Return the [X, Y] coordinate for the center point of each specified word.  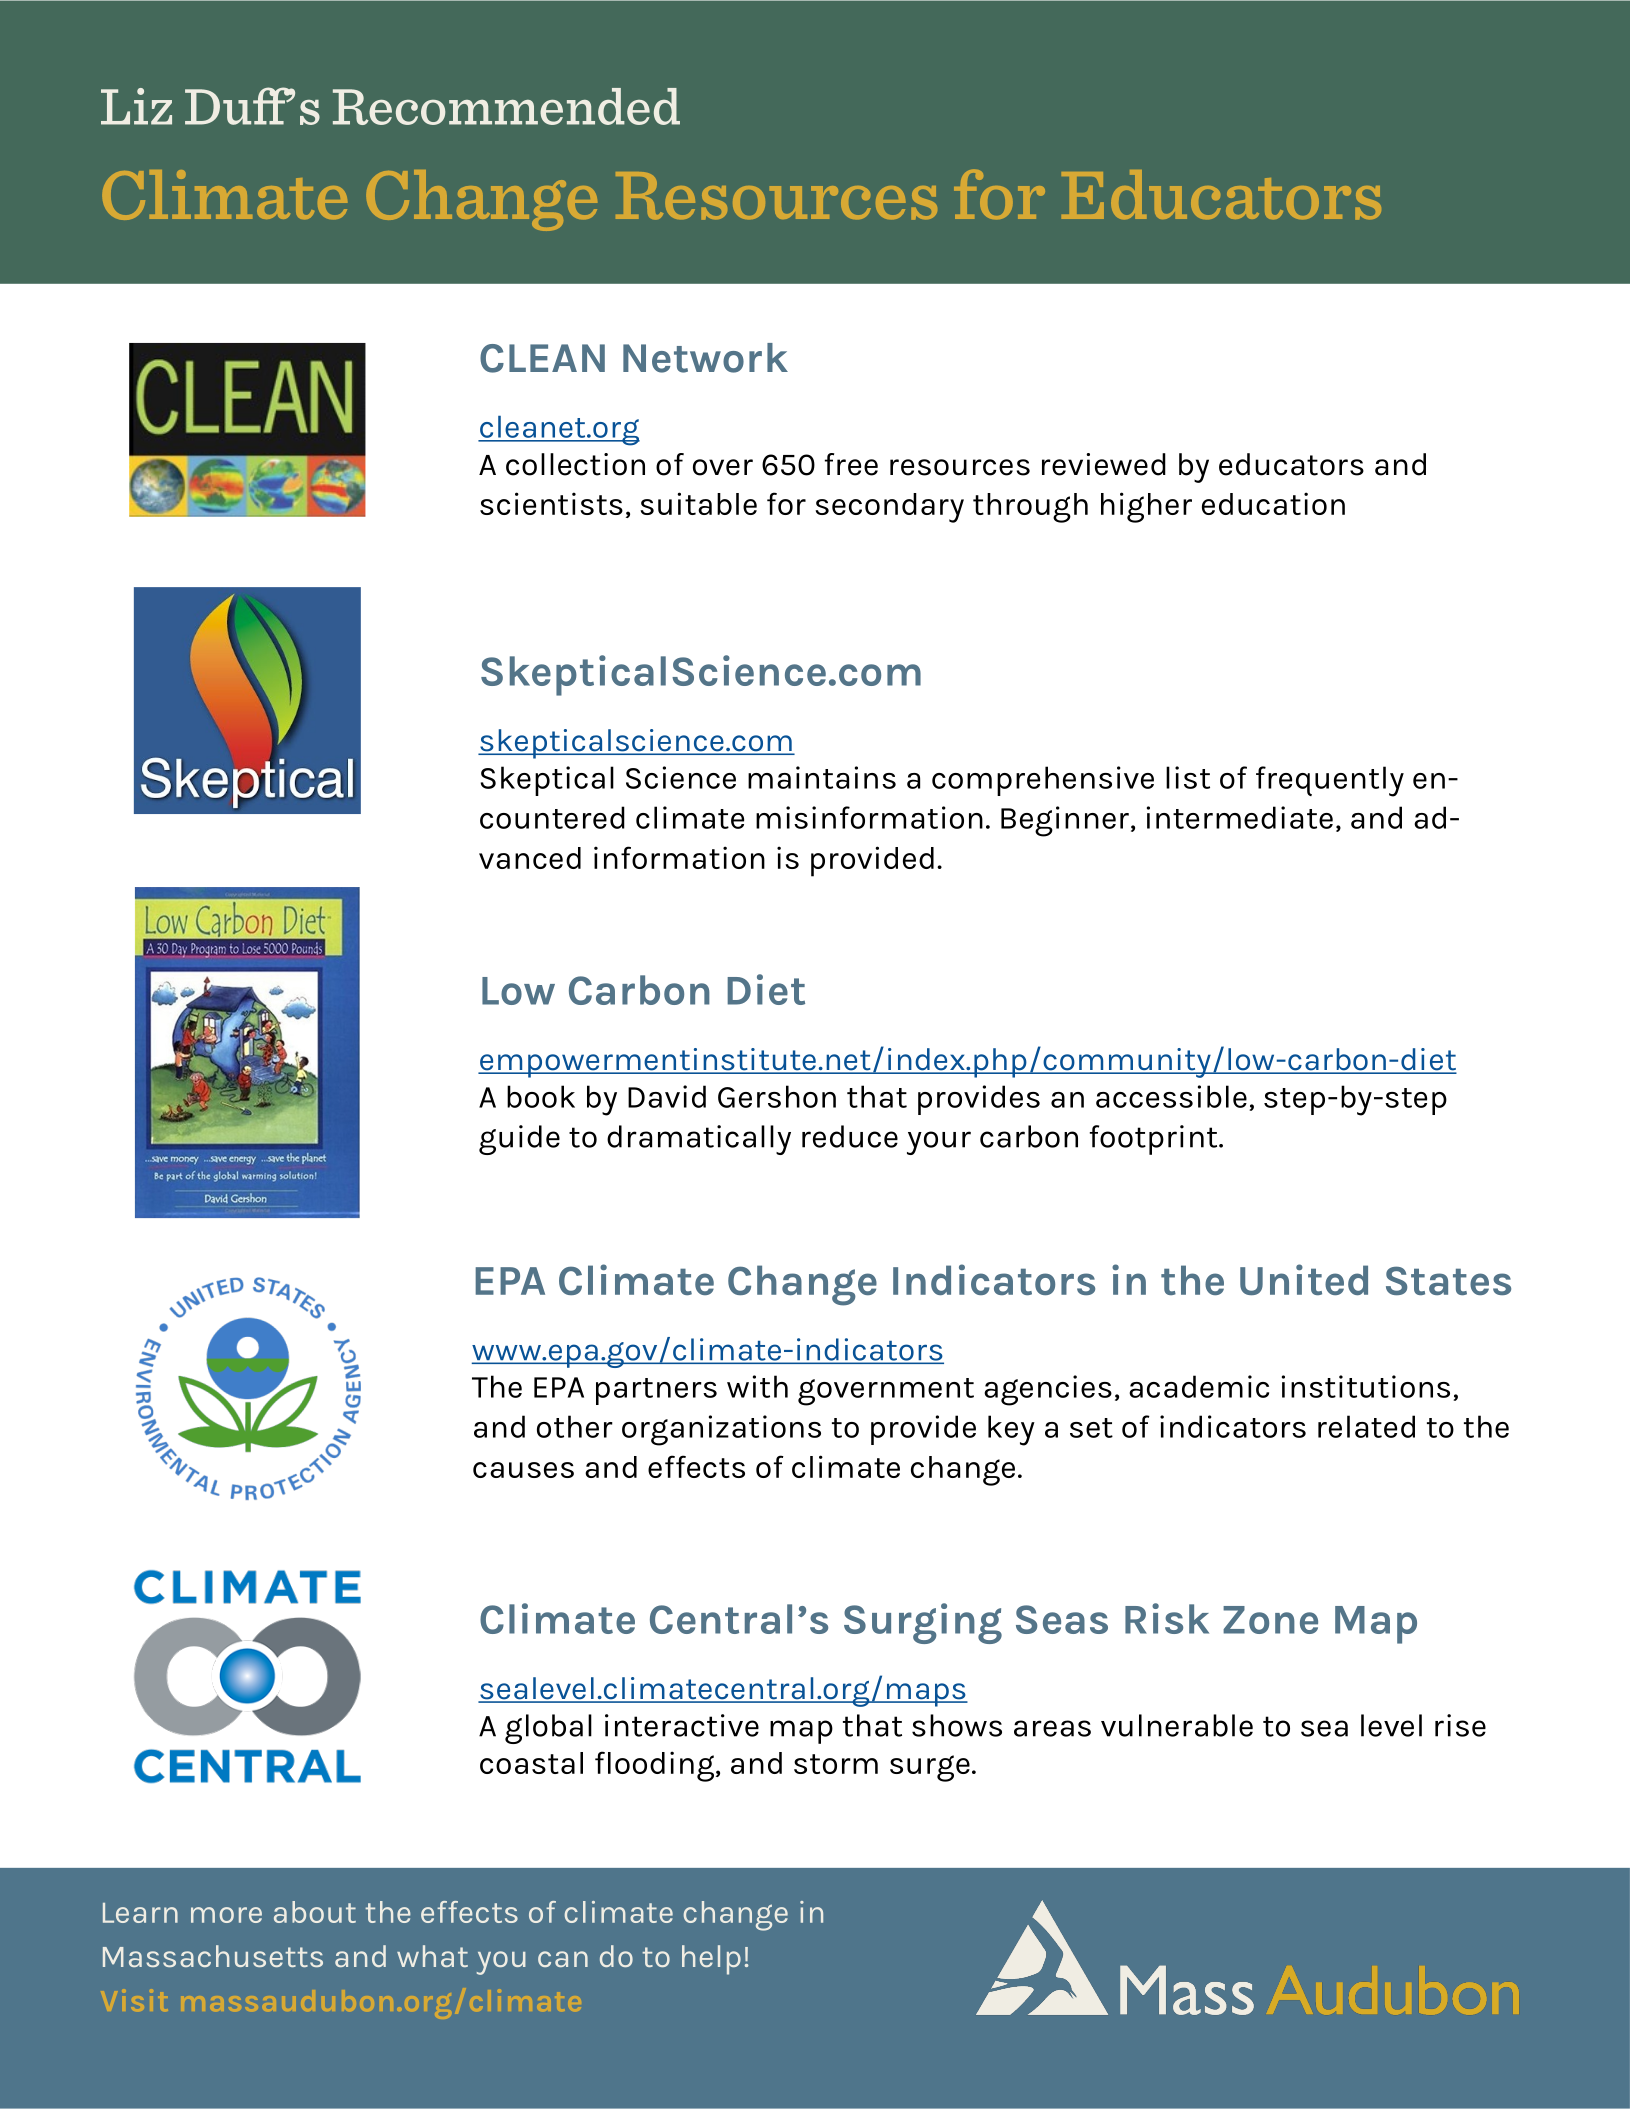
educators [1291, 464]
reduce [850, 1136]
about [315, 1912]
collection [575, 464]
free [851, 464]
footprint [1155, 1140]
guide [519, 1140]
